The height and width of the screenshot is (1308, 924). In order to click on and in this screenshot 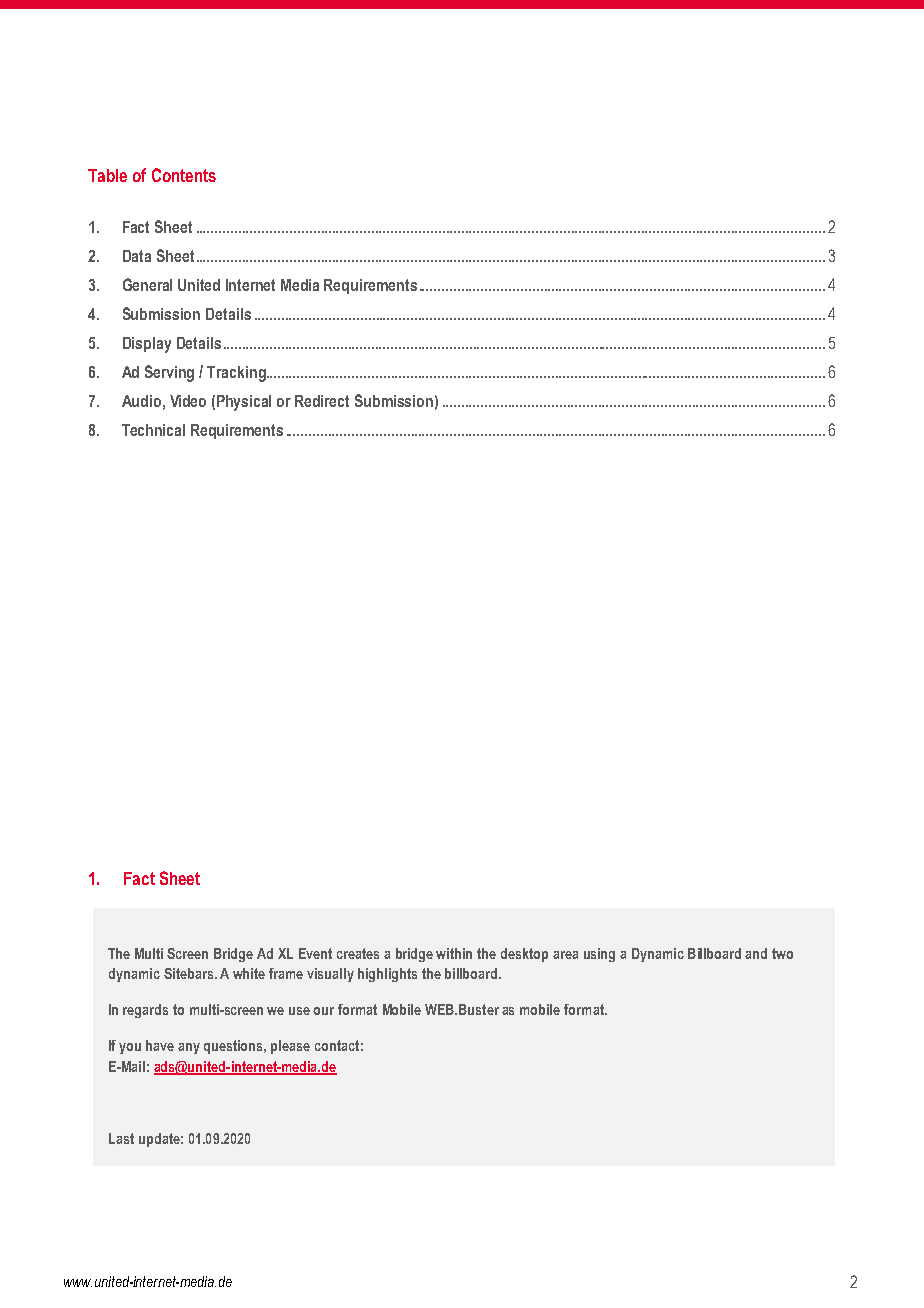, I will do `click(756, 953)`.
